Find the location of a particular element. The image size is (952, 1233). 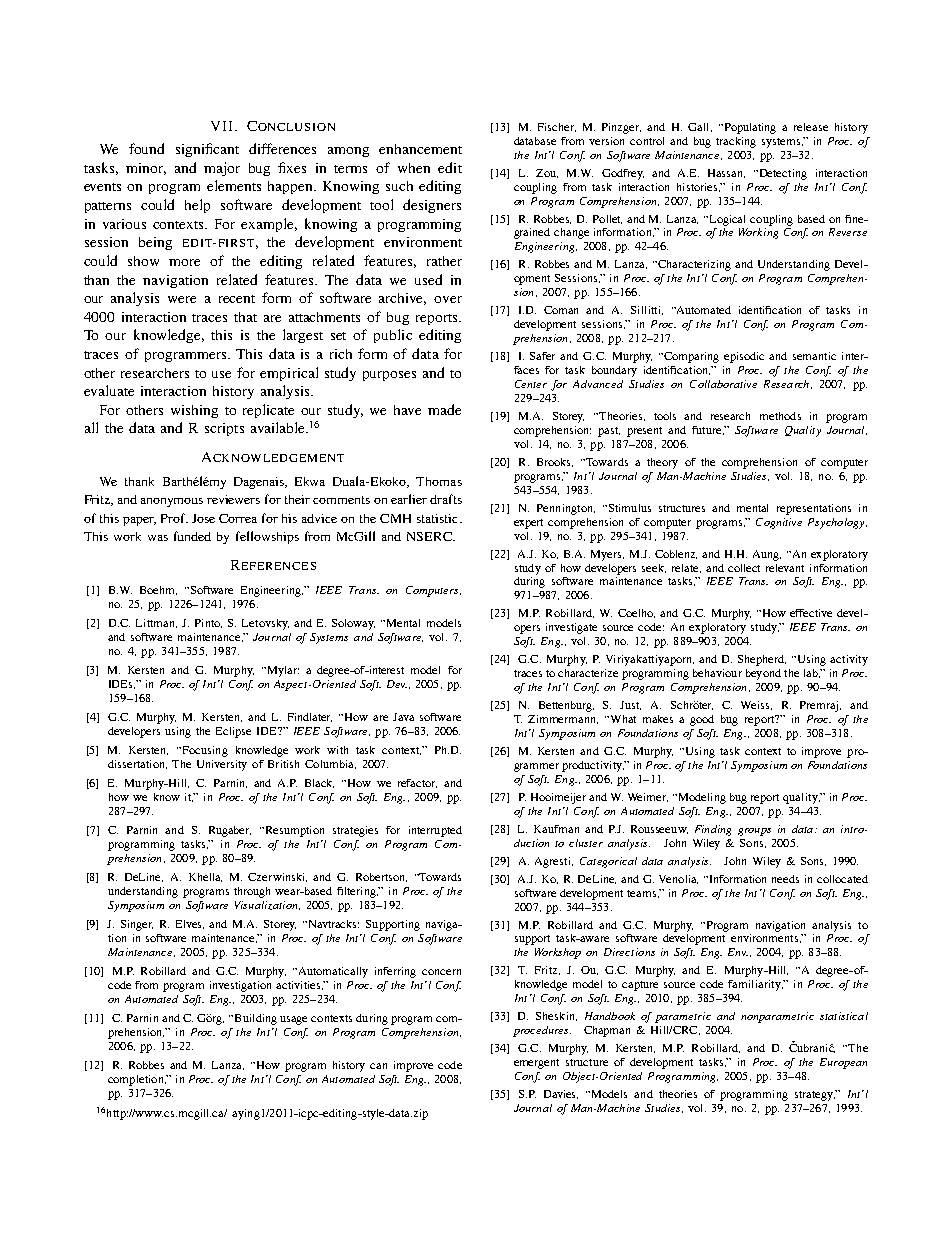

Building is located at coordinates (254, 1019).
